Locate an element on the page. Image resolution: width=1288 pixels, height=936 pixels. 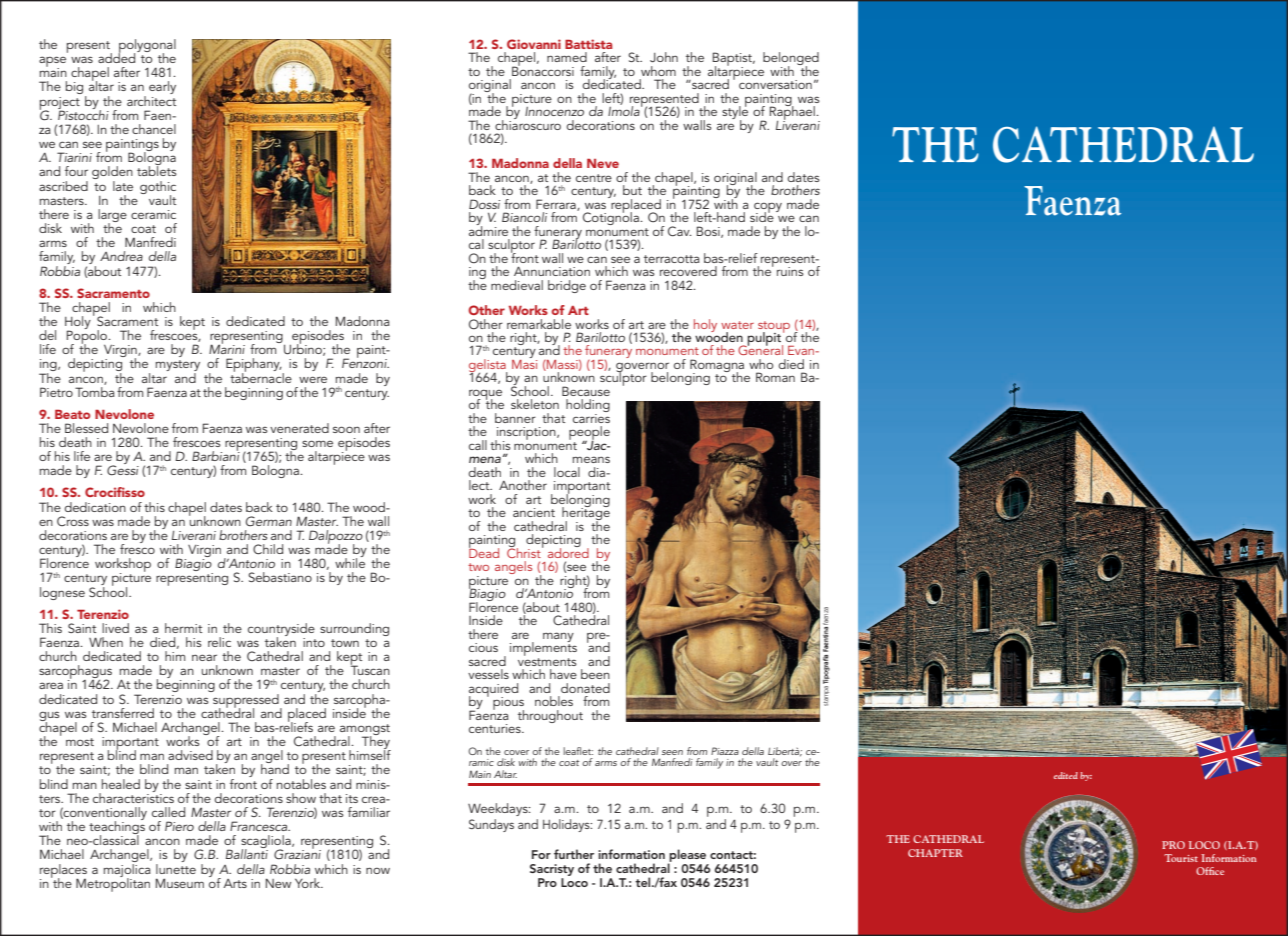
Andrea is located at coordinates (121, 256).
